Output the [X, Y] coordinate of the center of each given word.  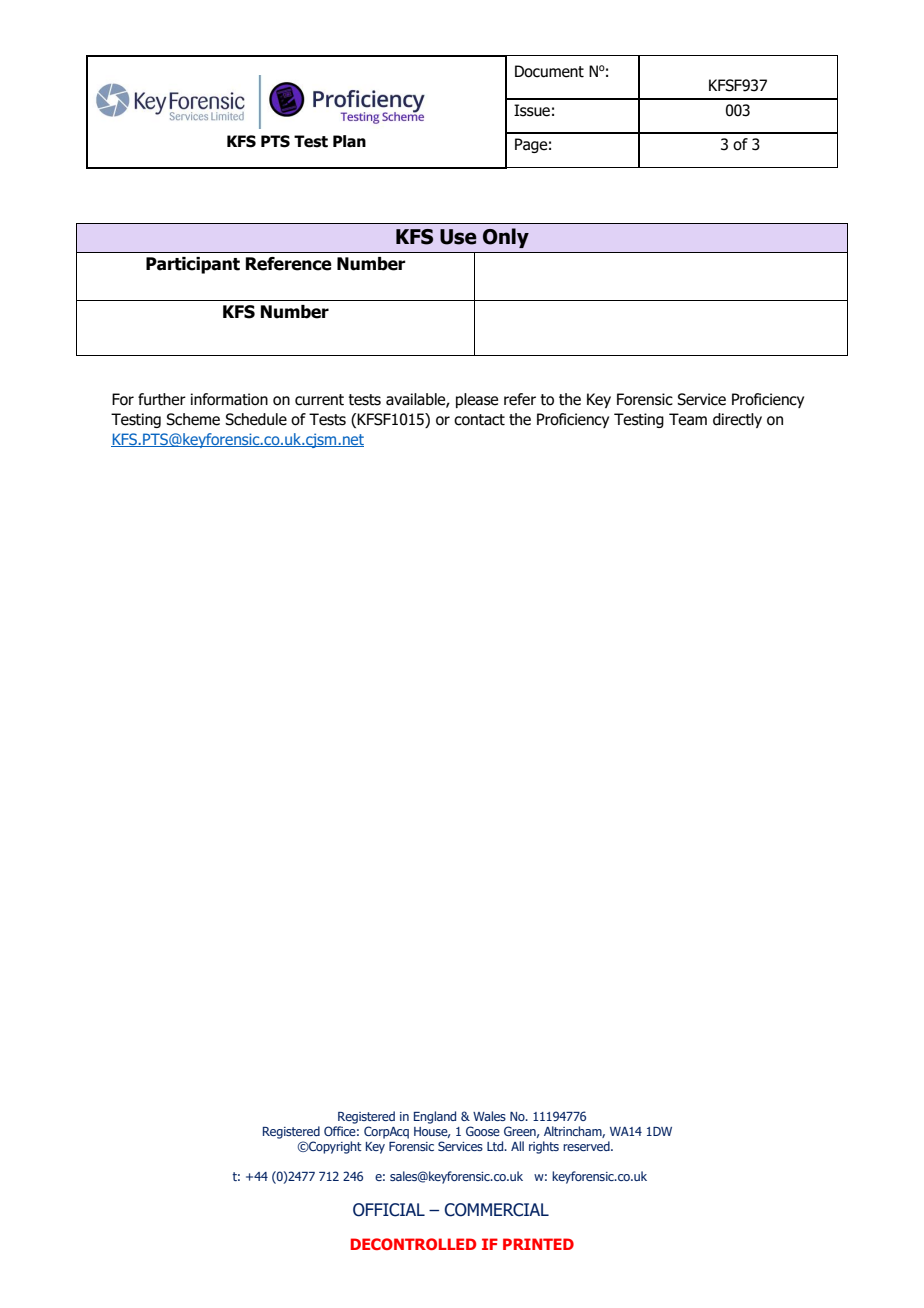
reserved [587, 1146]
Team [688, 419]
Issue [532, 110]
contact [479, 420]
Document [549, 71]
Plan [349, 141]
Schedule [256, 419]
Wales [489, 1116]
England [435, 1117]
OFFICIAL [389, 1210]
